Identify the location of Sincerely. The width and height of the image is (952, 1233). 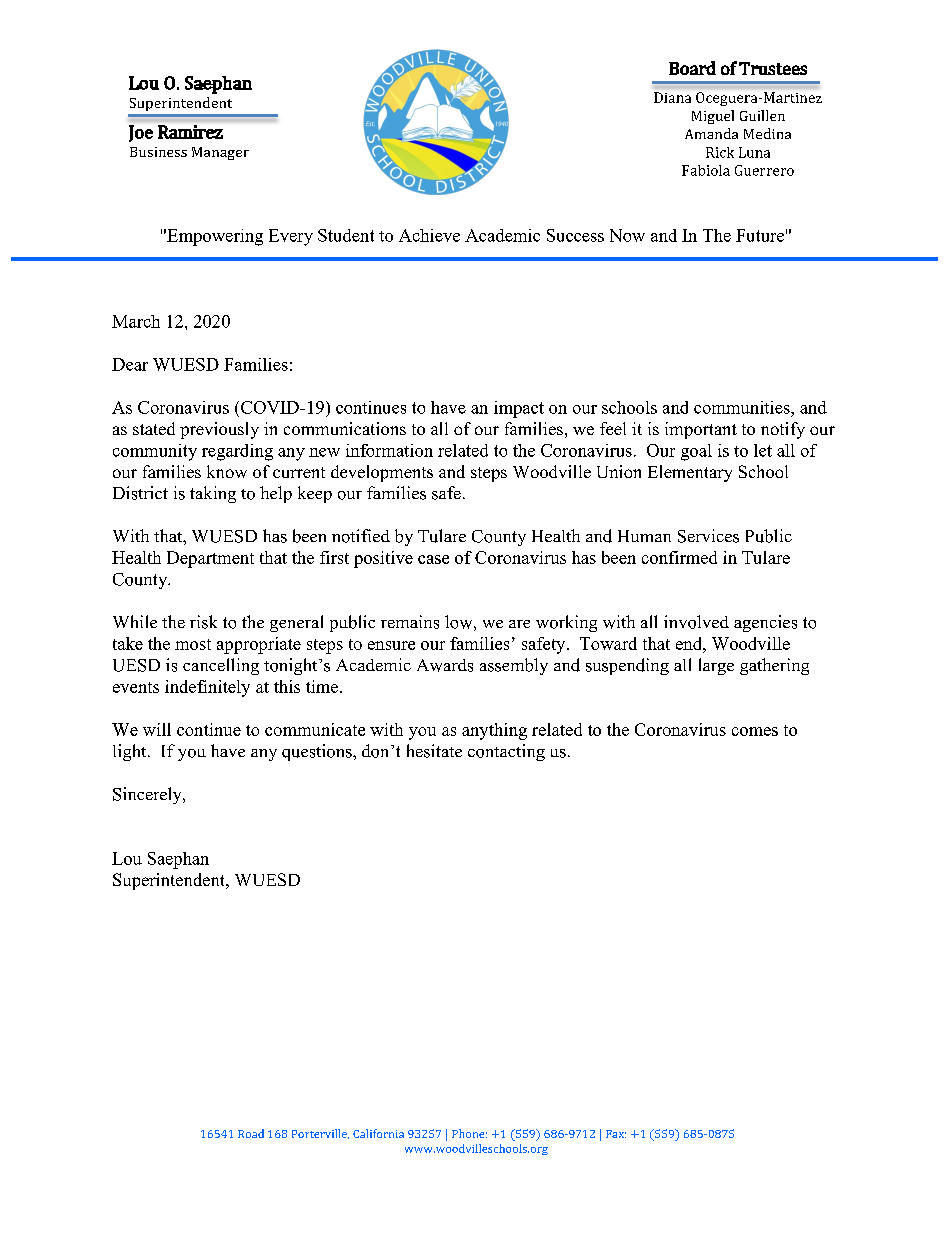
(148, 795).
